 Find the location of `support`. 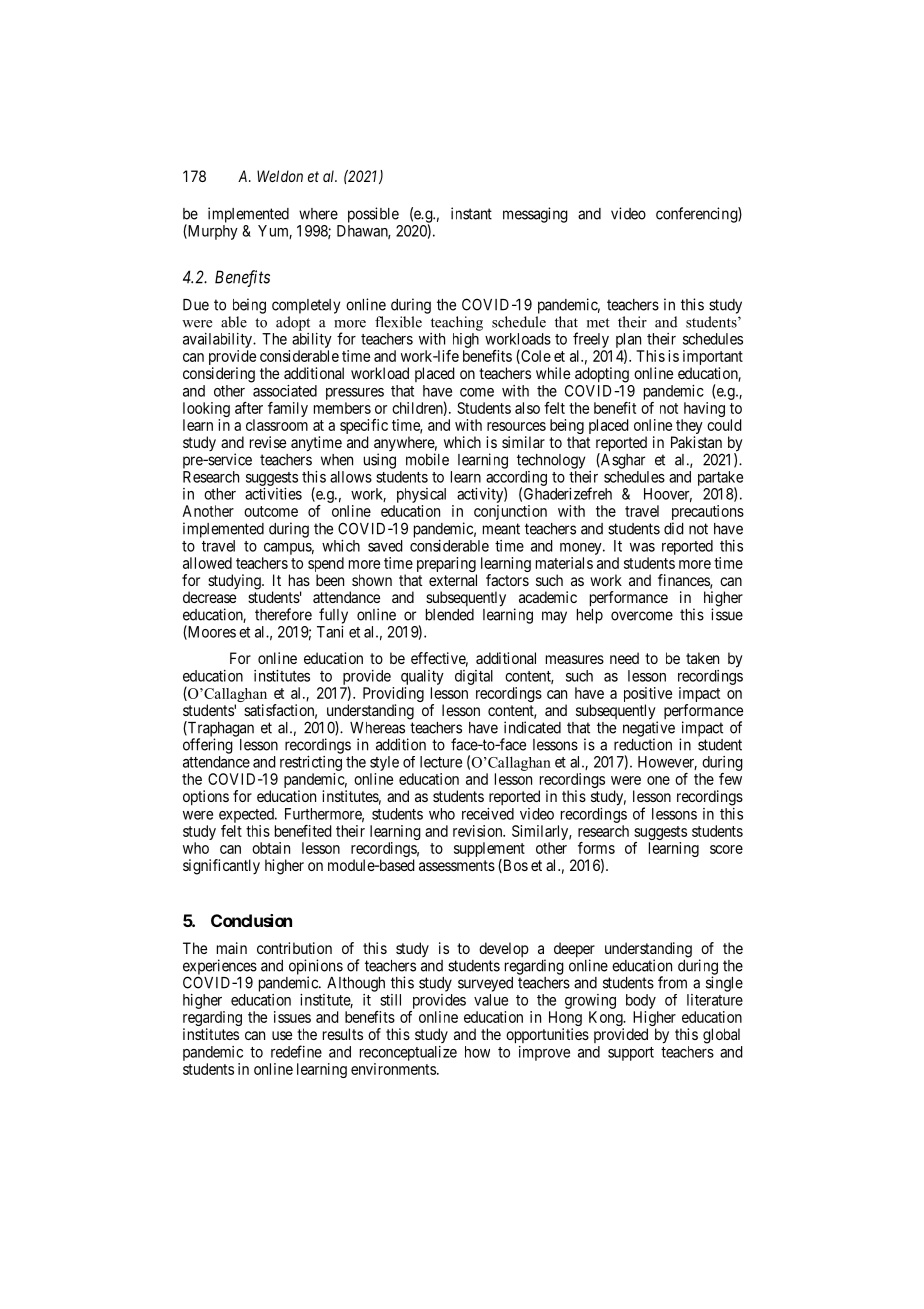

support is located at coordinates (631, 1054).
